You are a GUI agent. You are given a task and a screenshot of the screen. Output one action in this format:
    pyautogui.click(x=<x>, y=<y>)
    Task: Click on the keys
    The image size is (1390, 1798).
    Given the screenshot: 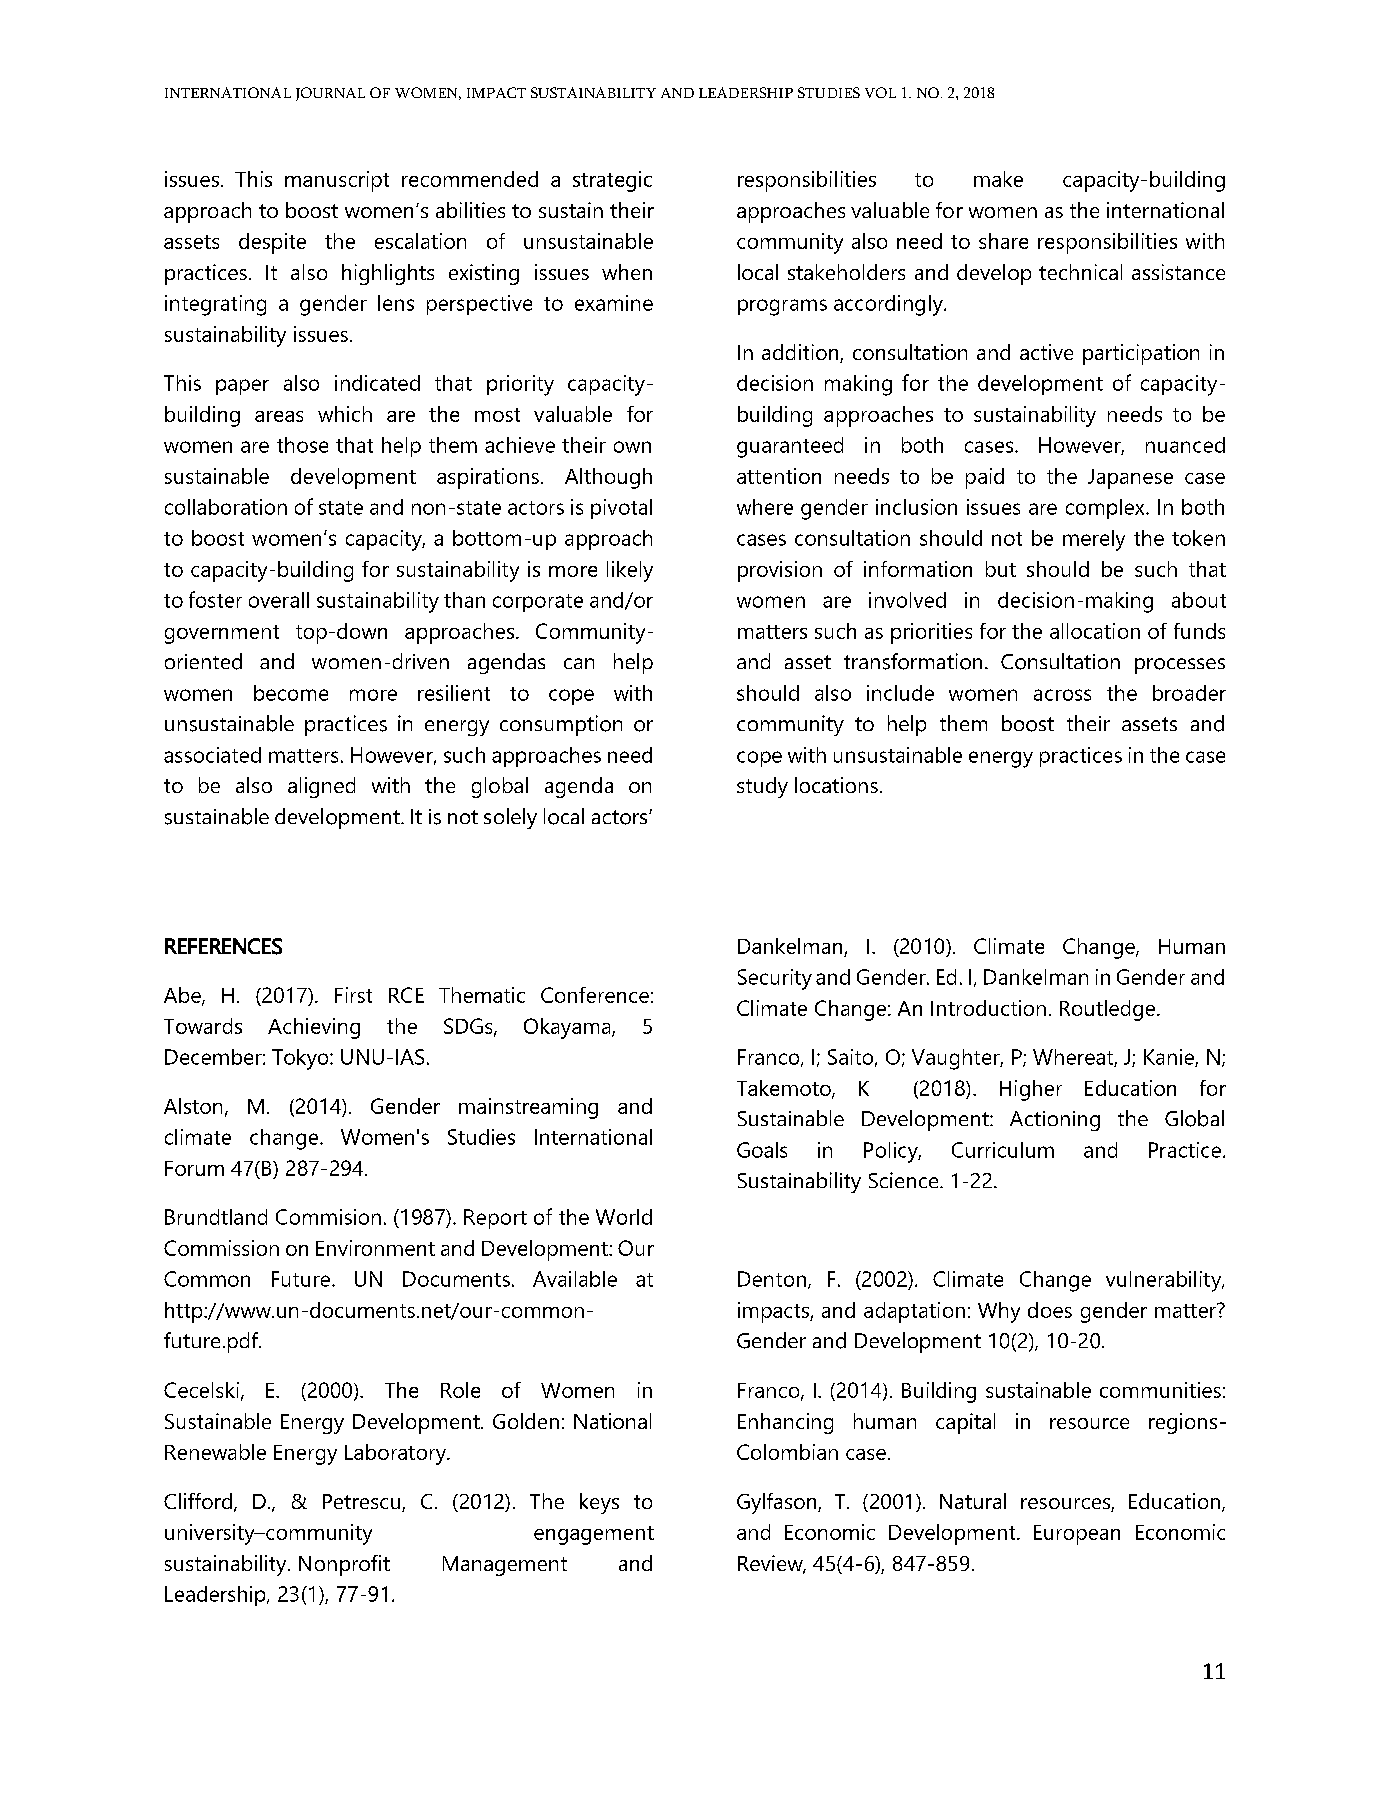 What is the action you would take?
    pyautogui.click(x=599, y=1503)
